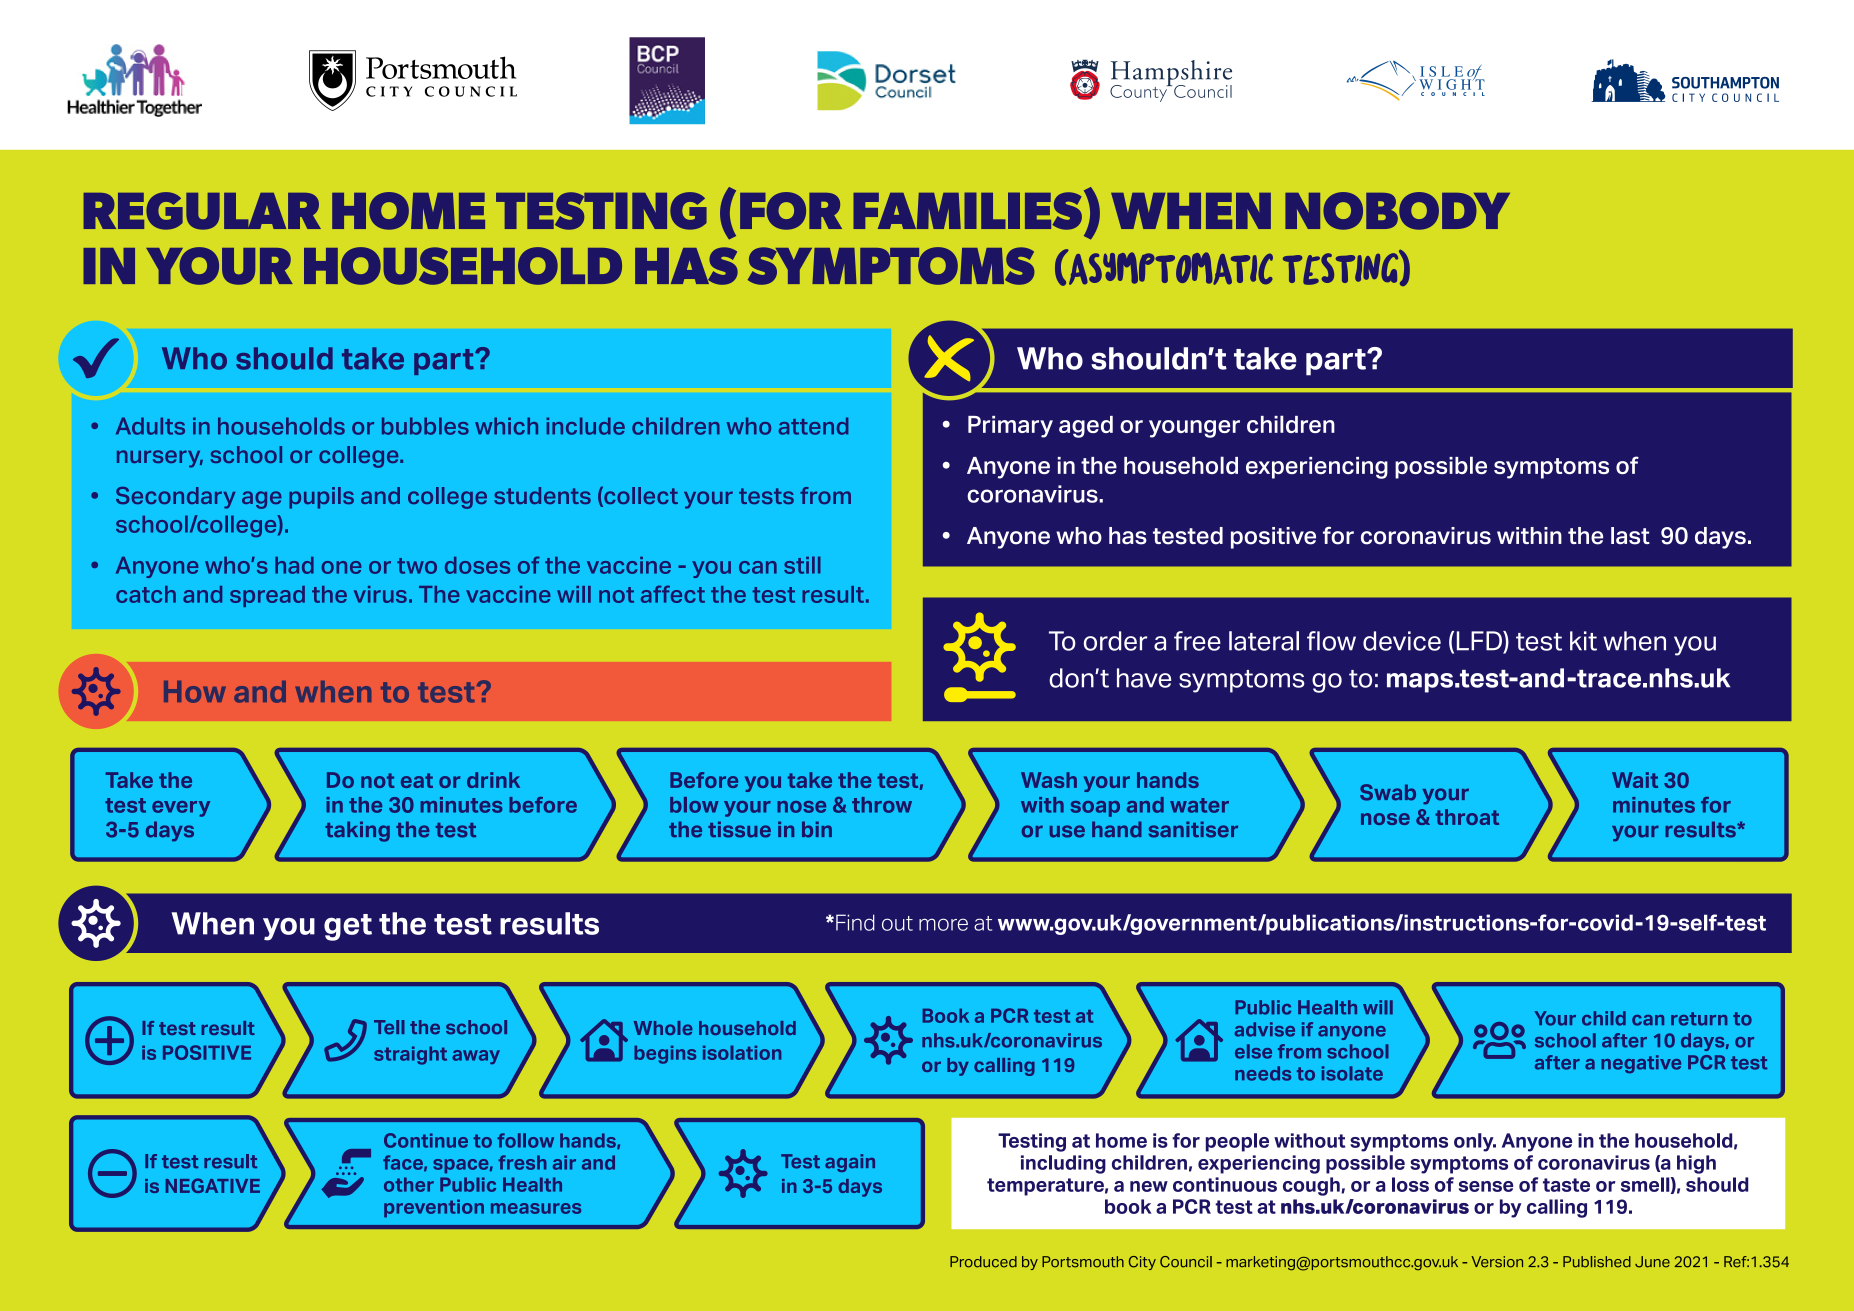 This screenshot has width=1854, height=1311. Describe the element at coordinates (434, 1208) in the screenshot. I see `prevention` at that location.
